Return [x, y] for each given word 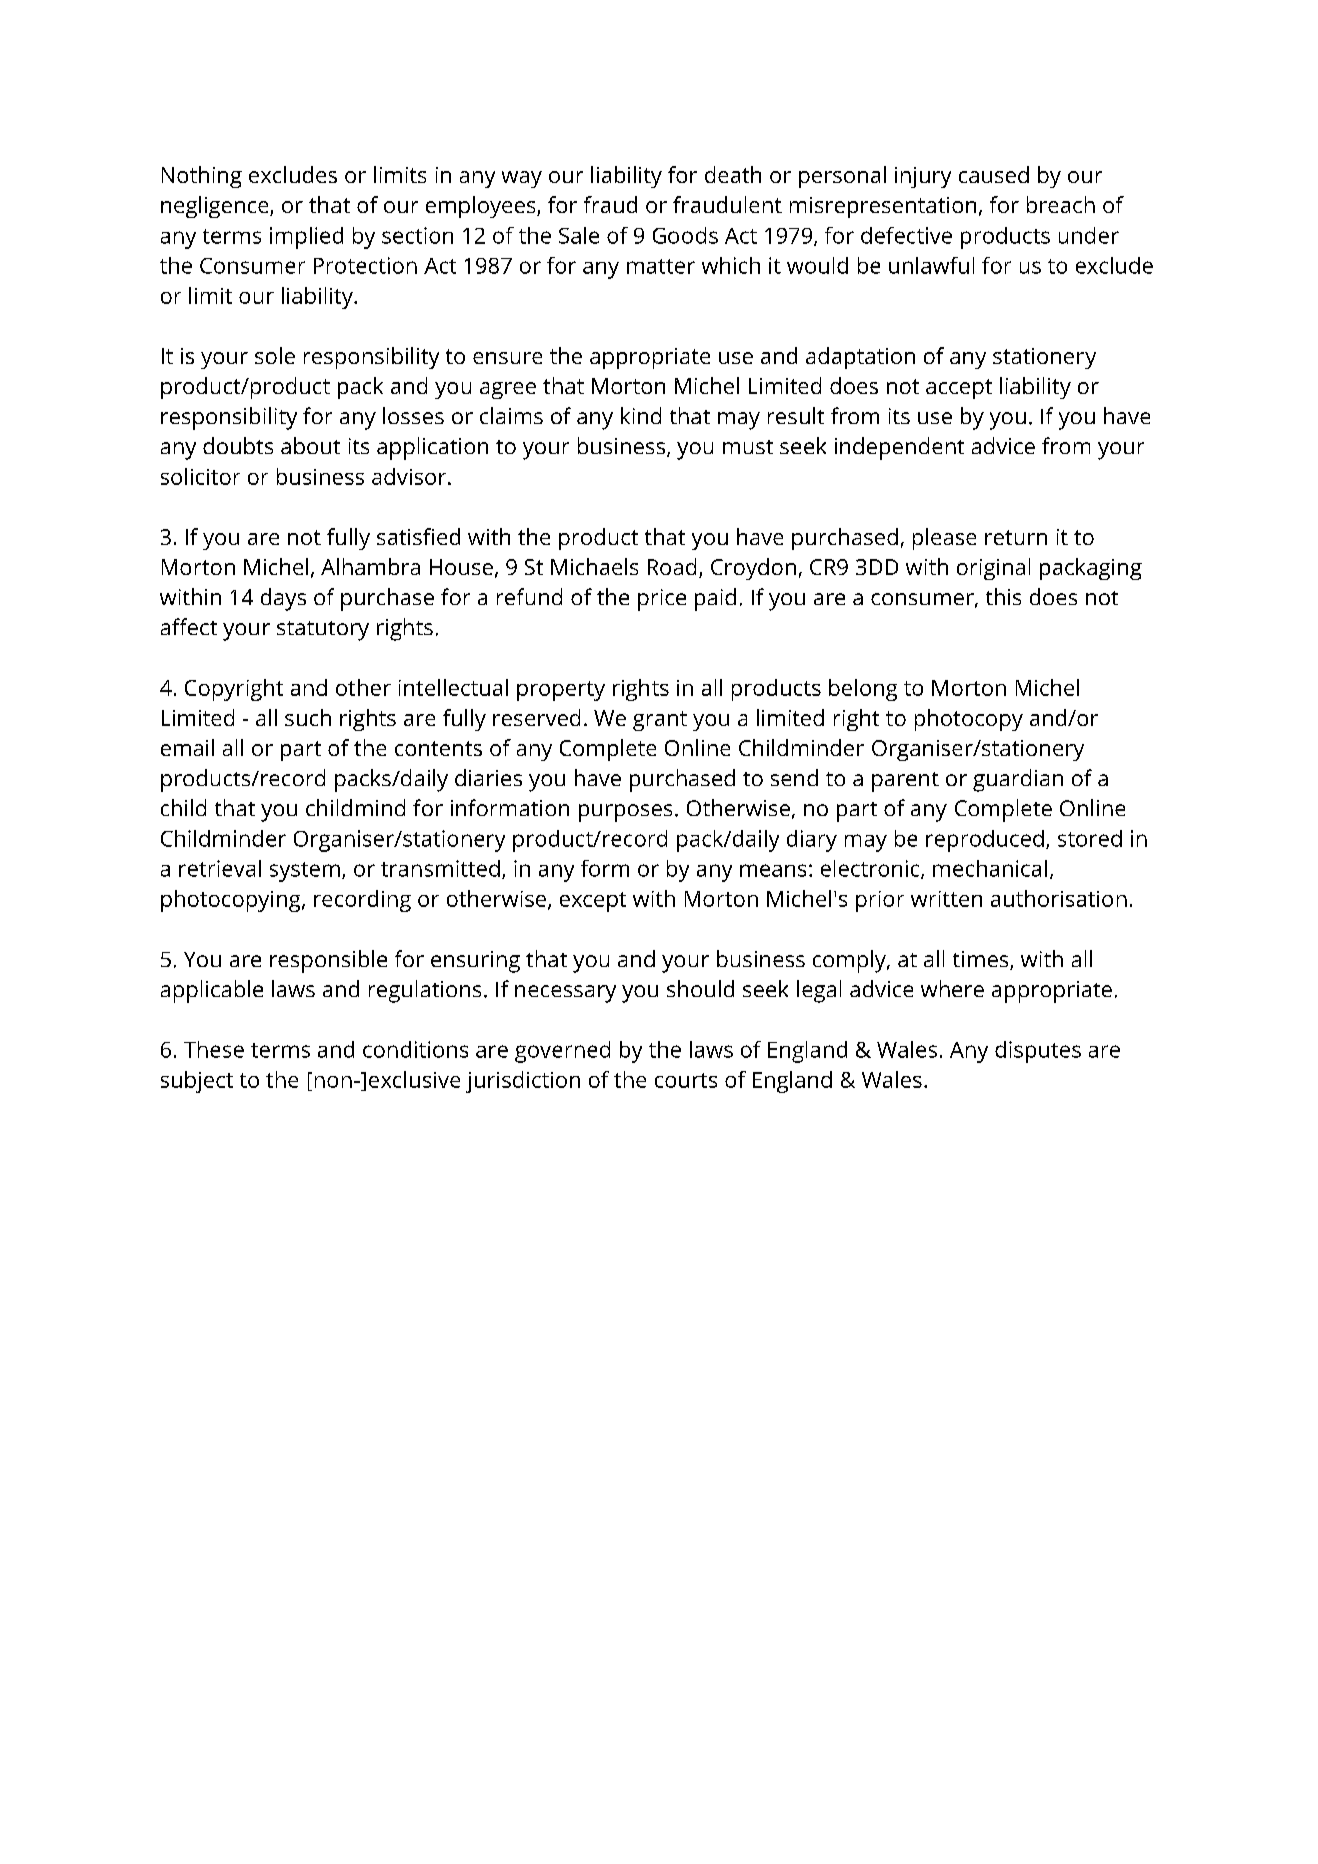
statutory [323, 631]
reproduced [985, 841]
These [214, 1049]
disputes [1038, 1052]
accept [959, 389]
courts [686, 1080]
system [305, 872]
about [310, 445]
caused [994, 174]
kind [641, 415]
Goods [685, 235]
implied [306, 238]
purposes [625, 813]
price [662, 600]
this [1003, 596]
